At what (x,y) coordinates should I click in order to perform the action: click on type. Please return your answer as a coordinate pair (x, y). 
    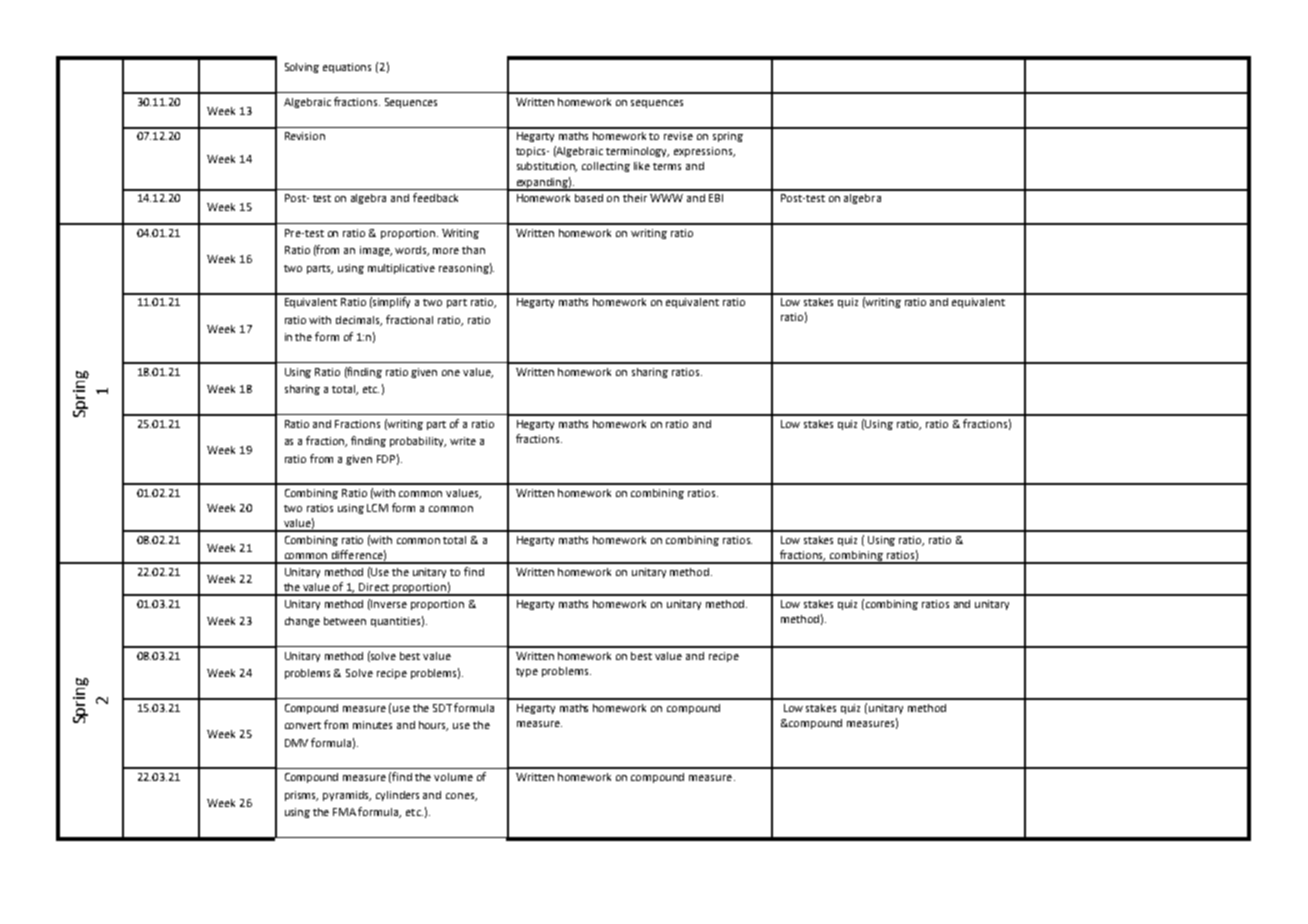
    Looking at the image, I should click on (527, 672).
